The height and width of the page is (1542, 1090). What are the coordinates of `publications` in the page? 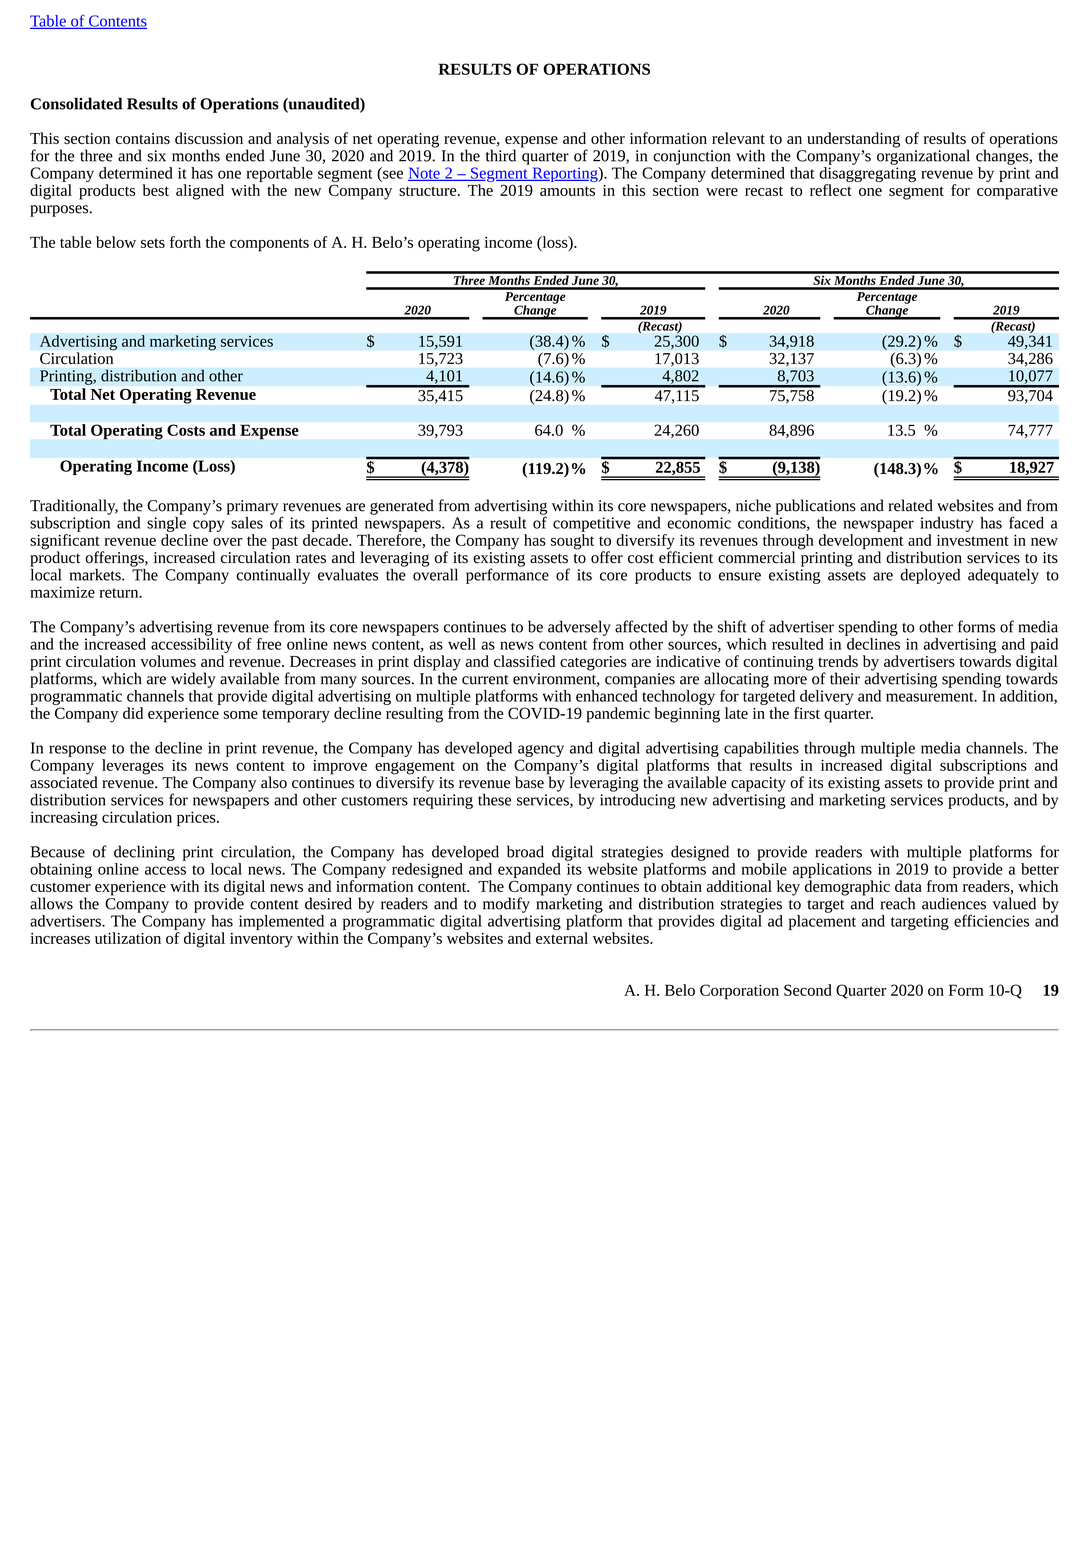 It's located at (816, 507).
